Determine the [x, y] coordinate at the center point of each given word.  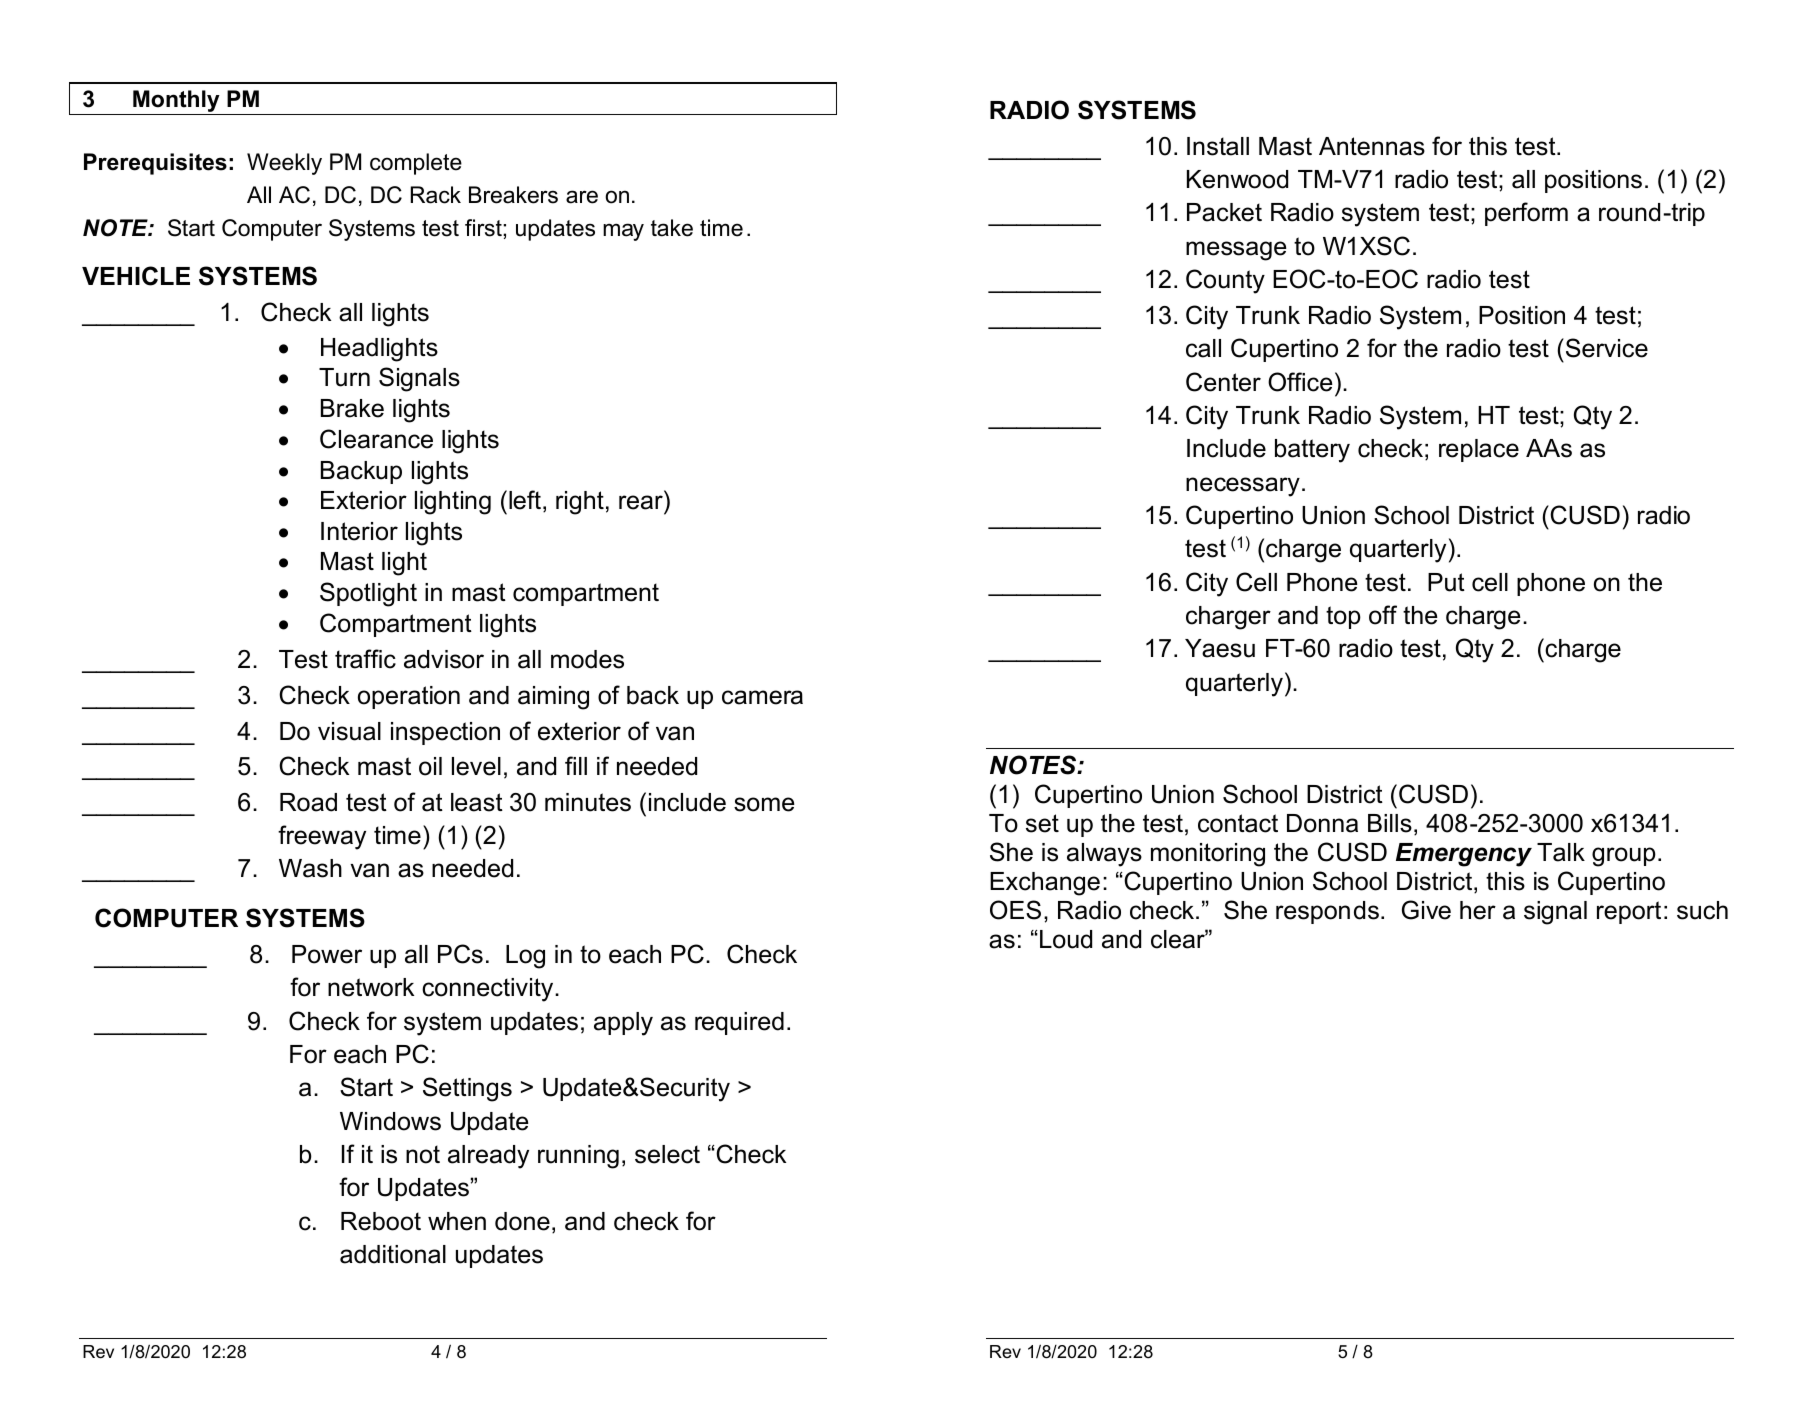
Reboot [381, 1221]
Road [308, 802]
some [764, 804]
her [1478, 910]
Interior [359, 531]
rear [642, 504]
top [1343, 617]
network [371, 987]
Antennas [1372, 146]
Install [1218, 146]
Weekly [284, 164]
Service [1605, 348]
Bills [1390, 823]
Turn [344, 377]
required [739, 1023]
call [1203, 348]
